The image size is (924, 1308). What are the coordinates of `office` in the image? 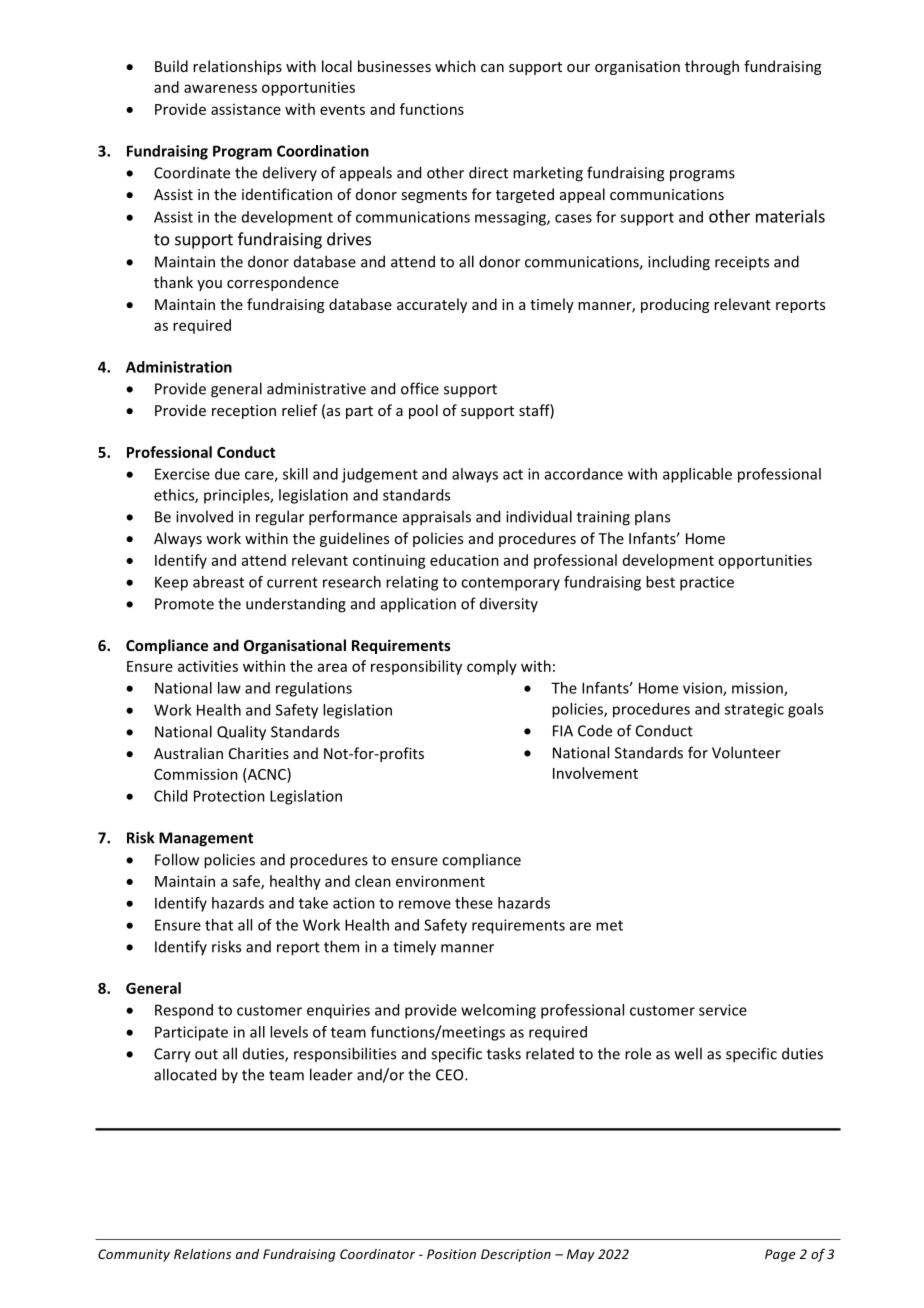 It's located at (420, 388).
